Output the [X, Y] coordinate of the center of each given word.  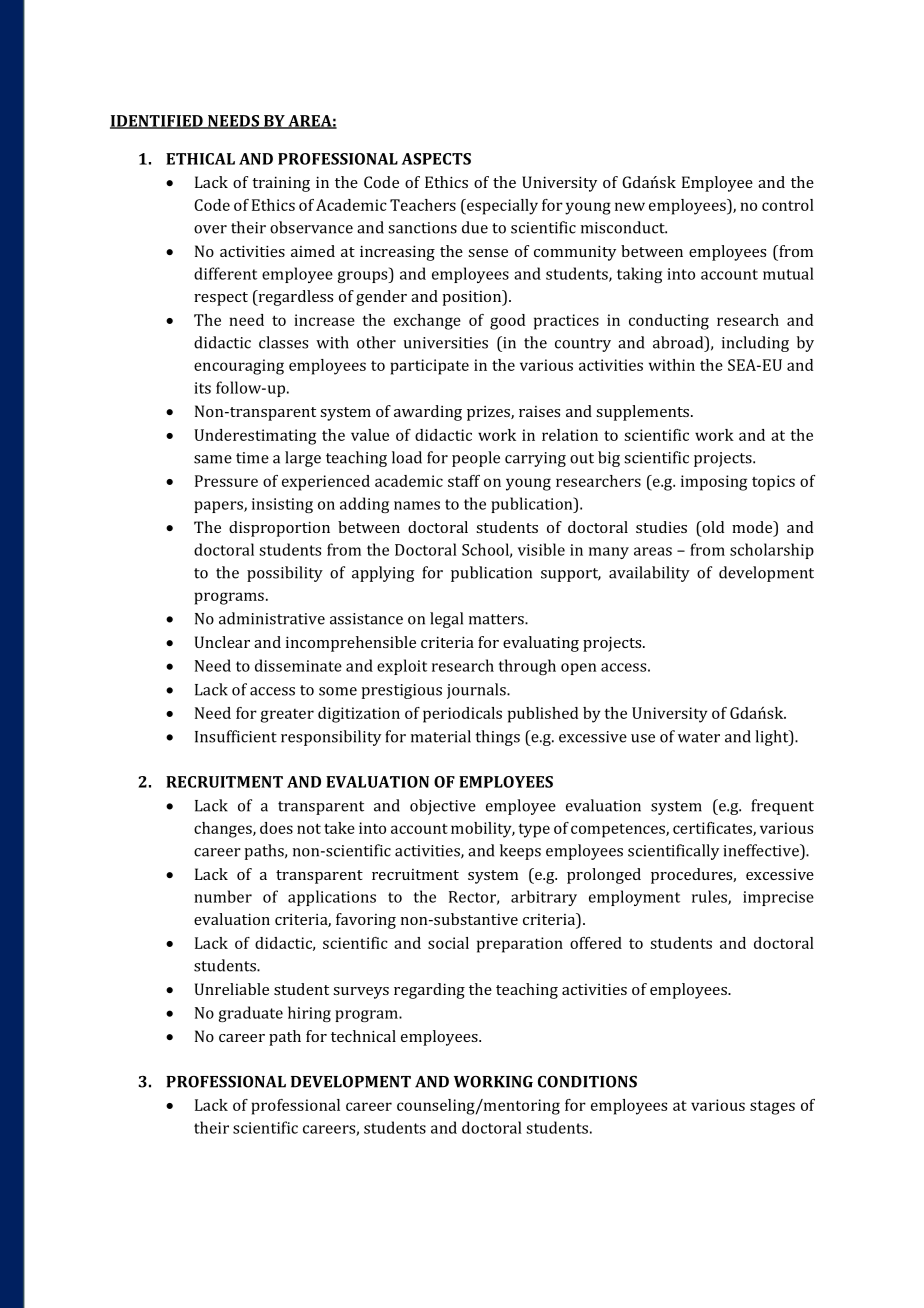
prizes [489, 413]
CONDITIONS [587, 1081]
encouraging [239, 367]
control [788, 205]
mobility [482, 830]
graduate [251, 1014]
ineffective [762, 850]
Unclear [222, 642]
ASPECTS [436, 159]
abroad [679, 342]
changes [224, 830]
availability [649, 574]
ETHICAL [200, 159]
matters [497, 619]
